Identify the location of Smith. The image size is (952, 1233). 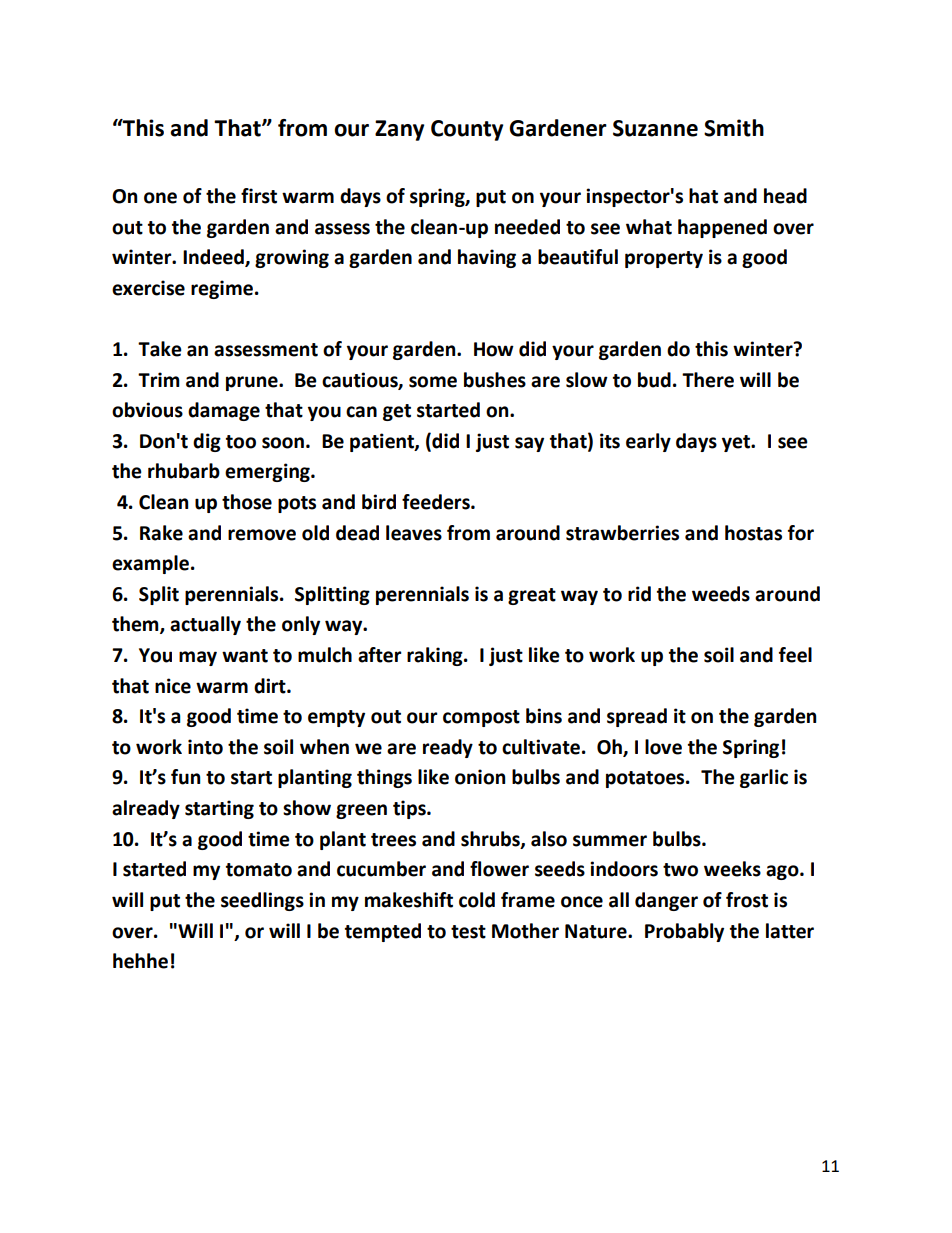
(734, 128).
